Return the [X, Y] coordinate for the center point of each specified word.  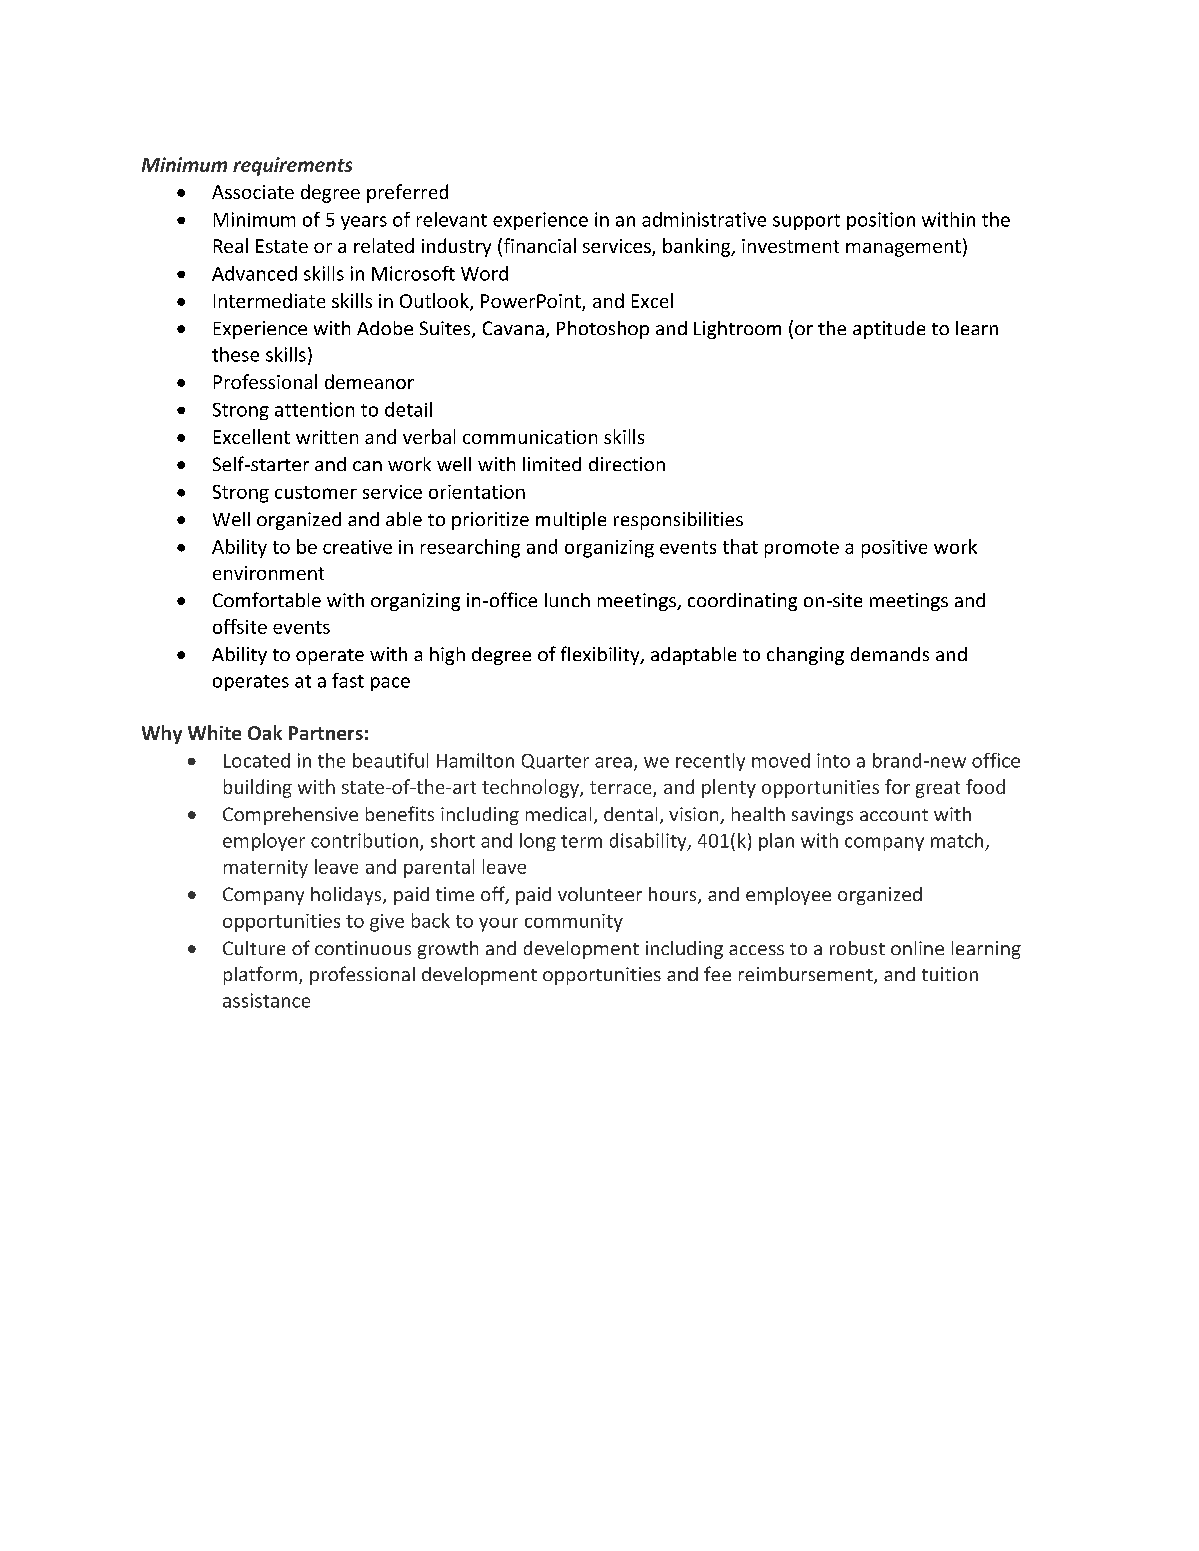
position [881, 221]
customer [316, 492]
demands [890, 654]
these [235, 354]
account [894, 815]
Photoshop [603, 330]
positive [894, 549]
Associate [253, 192]
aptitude [889, 330]
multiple [571, 521]
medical [558, 814]
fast [348, 680]
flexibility [601, 655]
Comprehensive [290, 816]
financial [538, 247]
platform [260, 975]
